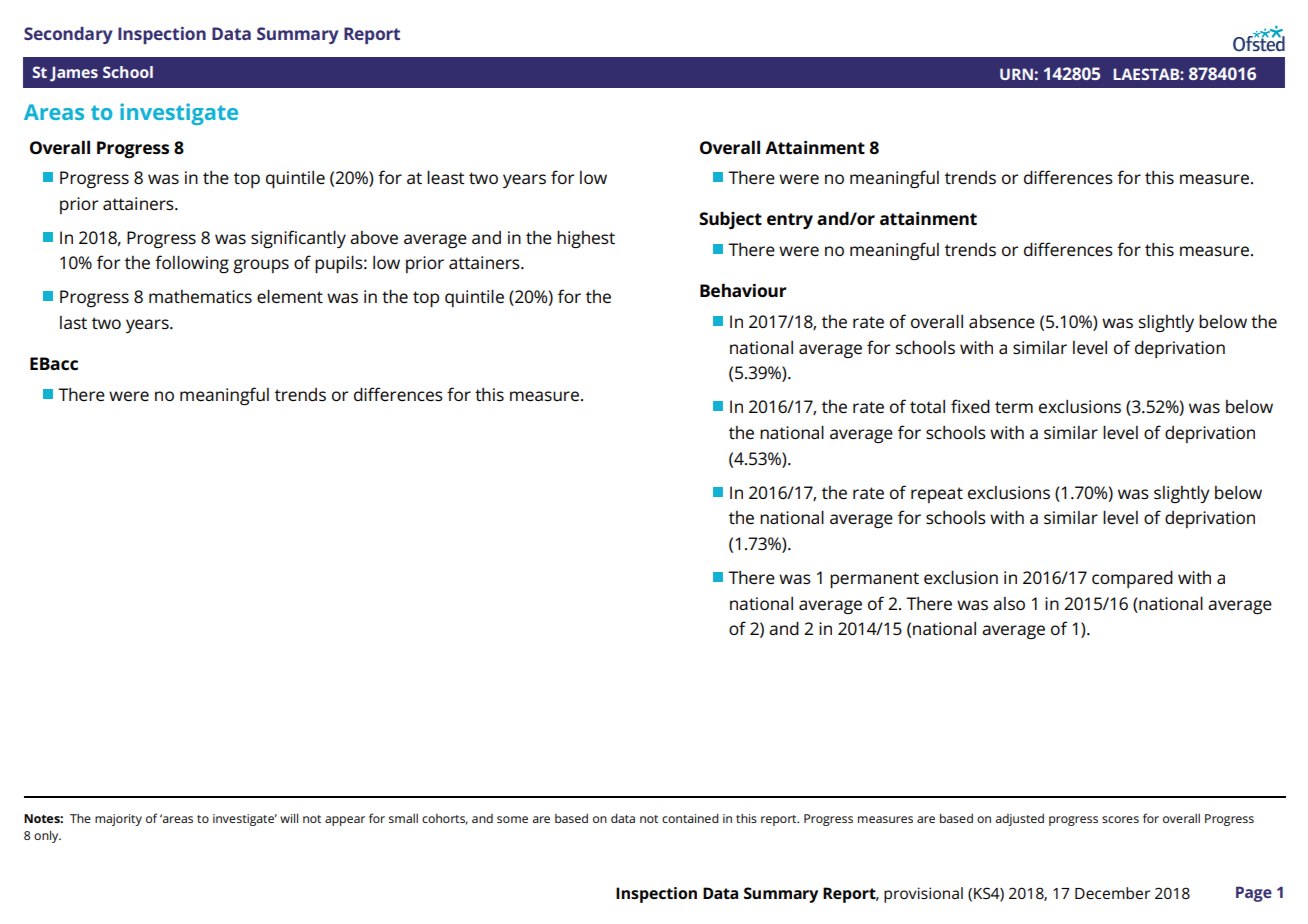 The width and height of the screenshot is (1308, 924). I want to click on absence, so click(1002, 321).
